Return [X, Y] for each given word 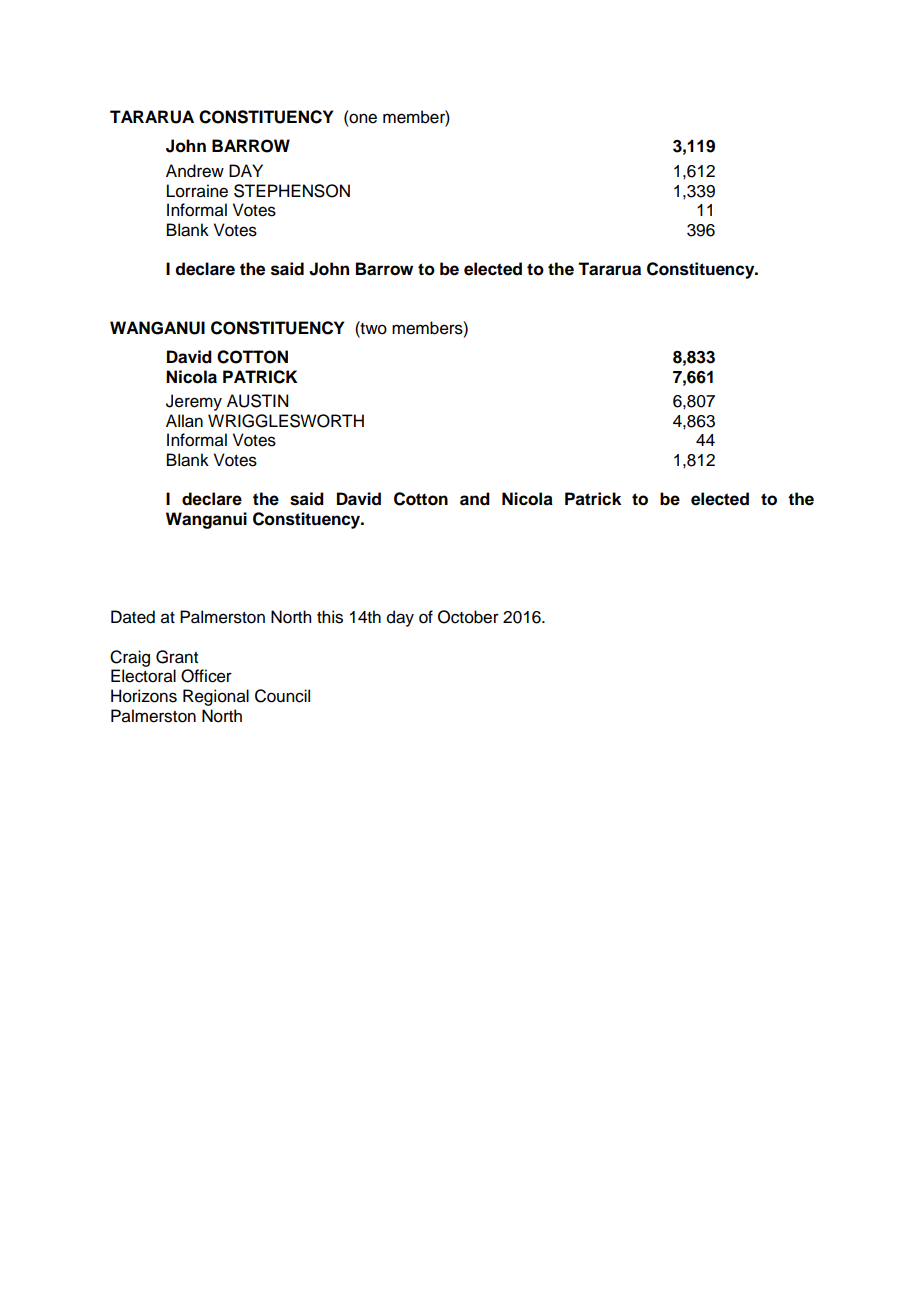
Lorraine [197, 191]
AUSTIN [257, 401]
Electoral [143, 676]
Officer [206, 676]
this [330, 617]
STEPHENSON [292, 191]
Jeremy [194, 402]
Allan [184, 421]
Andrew [195, 171]
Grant [177, 657]
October [468, 617]
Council [282, 696]
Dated [133, 617]
